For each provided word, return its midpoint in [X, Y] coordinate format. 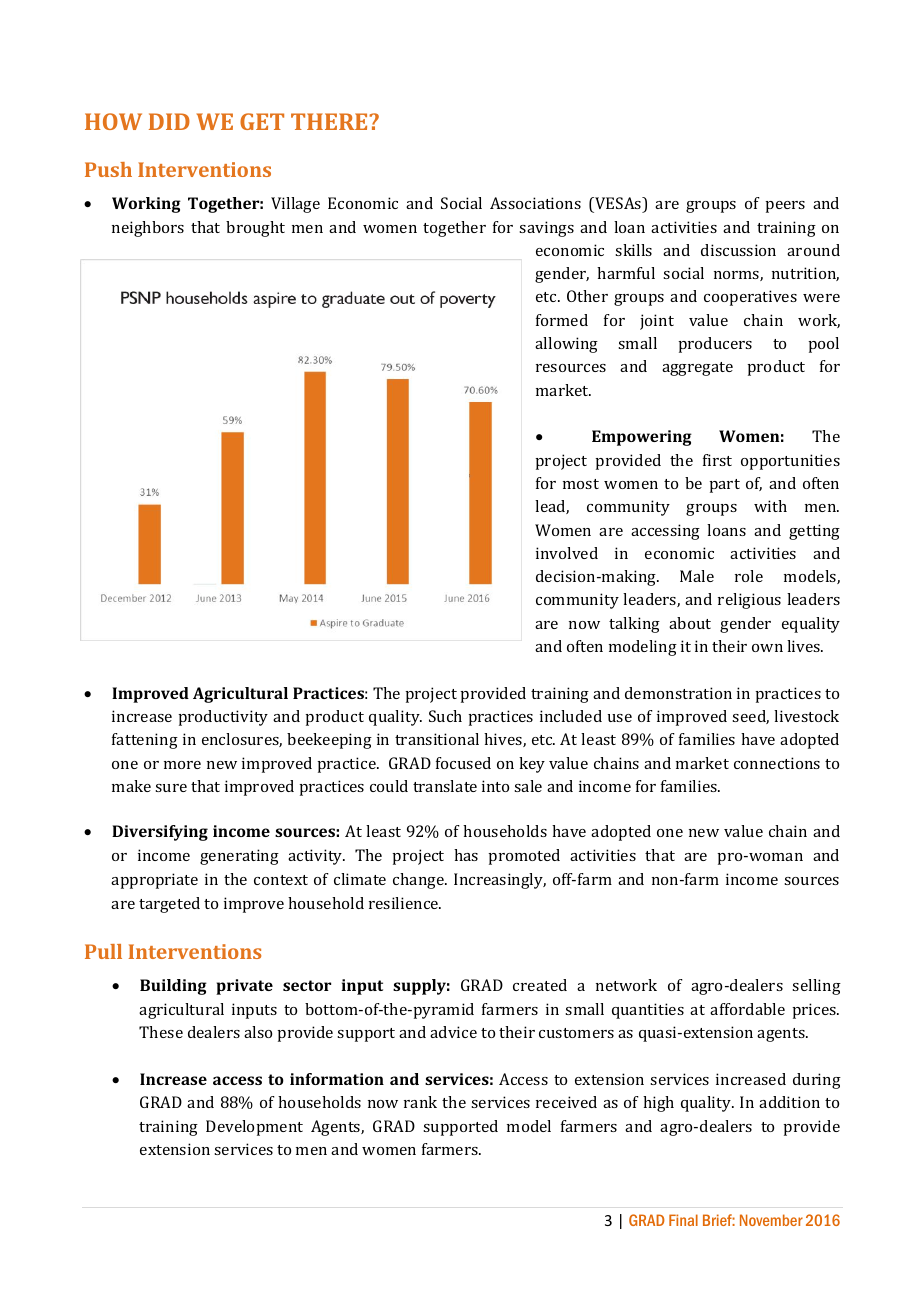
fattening [145, 741]
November [771, 1220]
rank [420, 1102]
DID [169, 121]
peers [785, 207]
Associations [535, 203]
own [767, 648]
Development [254, 1128]
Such [445, 716]
